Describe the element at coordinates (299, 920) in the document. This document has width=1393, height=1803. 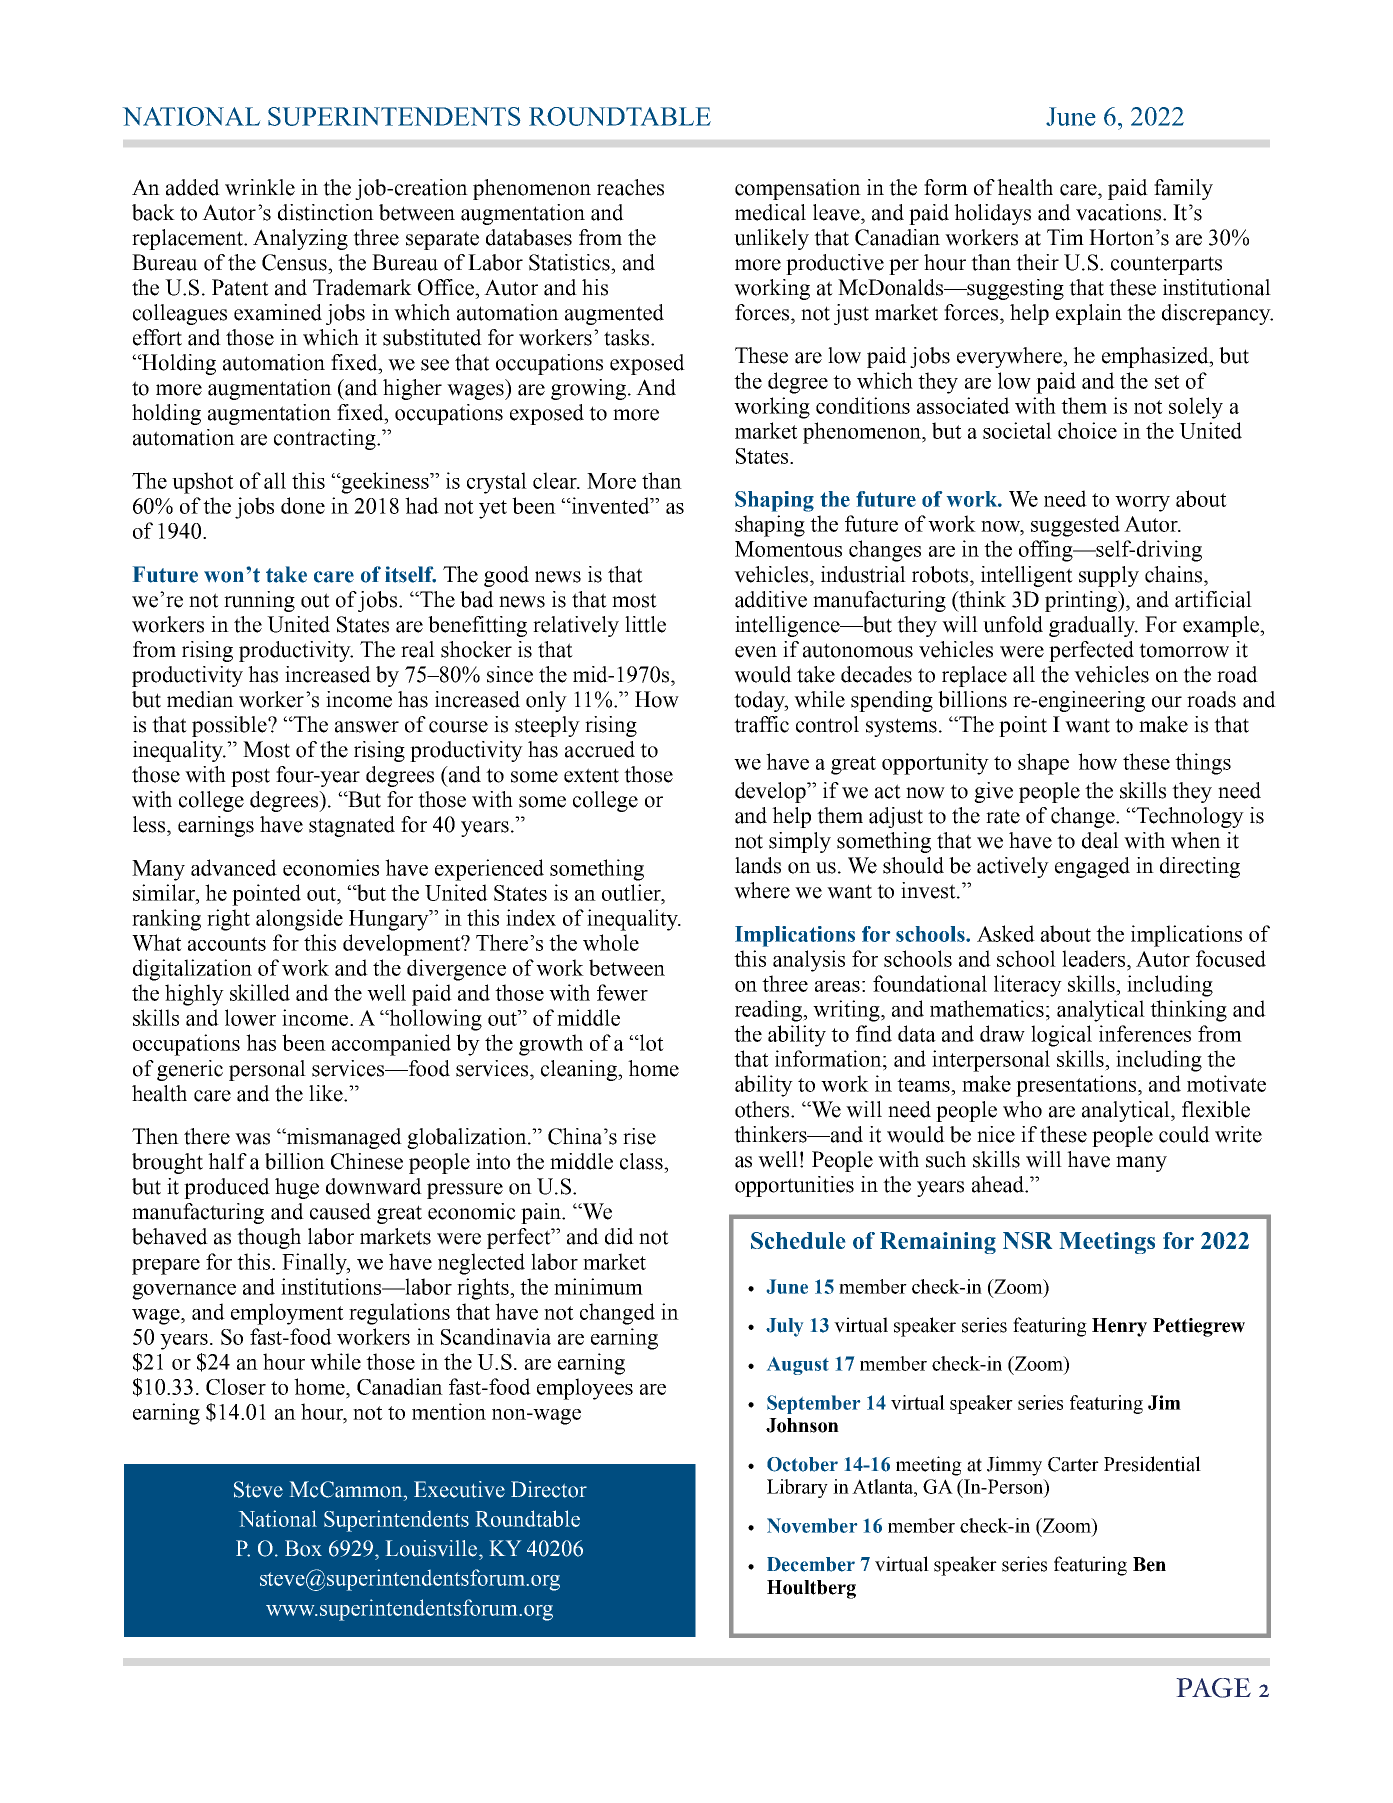
I see `alongside` at that location.
